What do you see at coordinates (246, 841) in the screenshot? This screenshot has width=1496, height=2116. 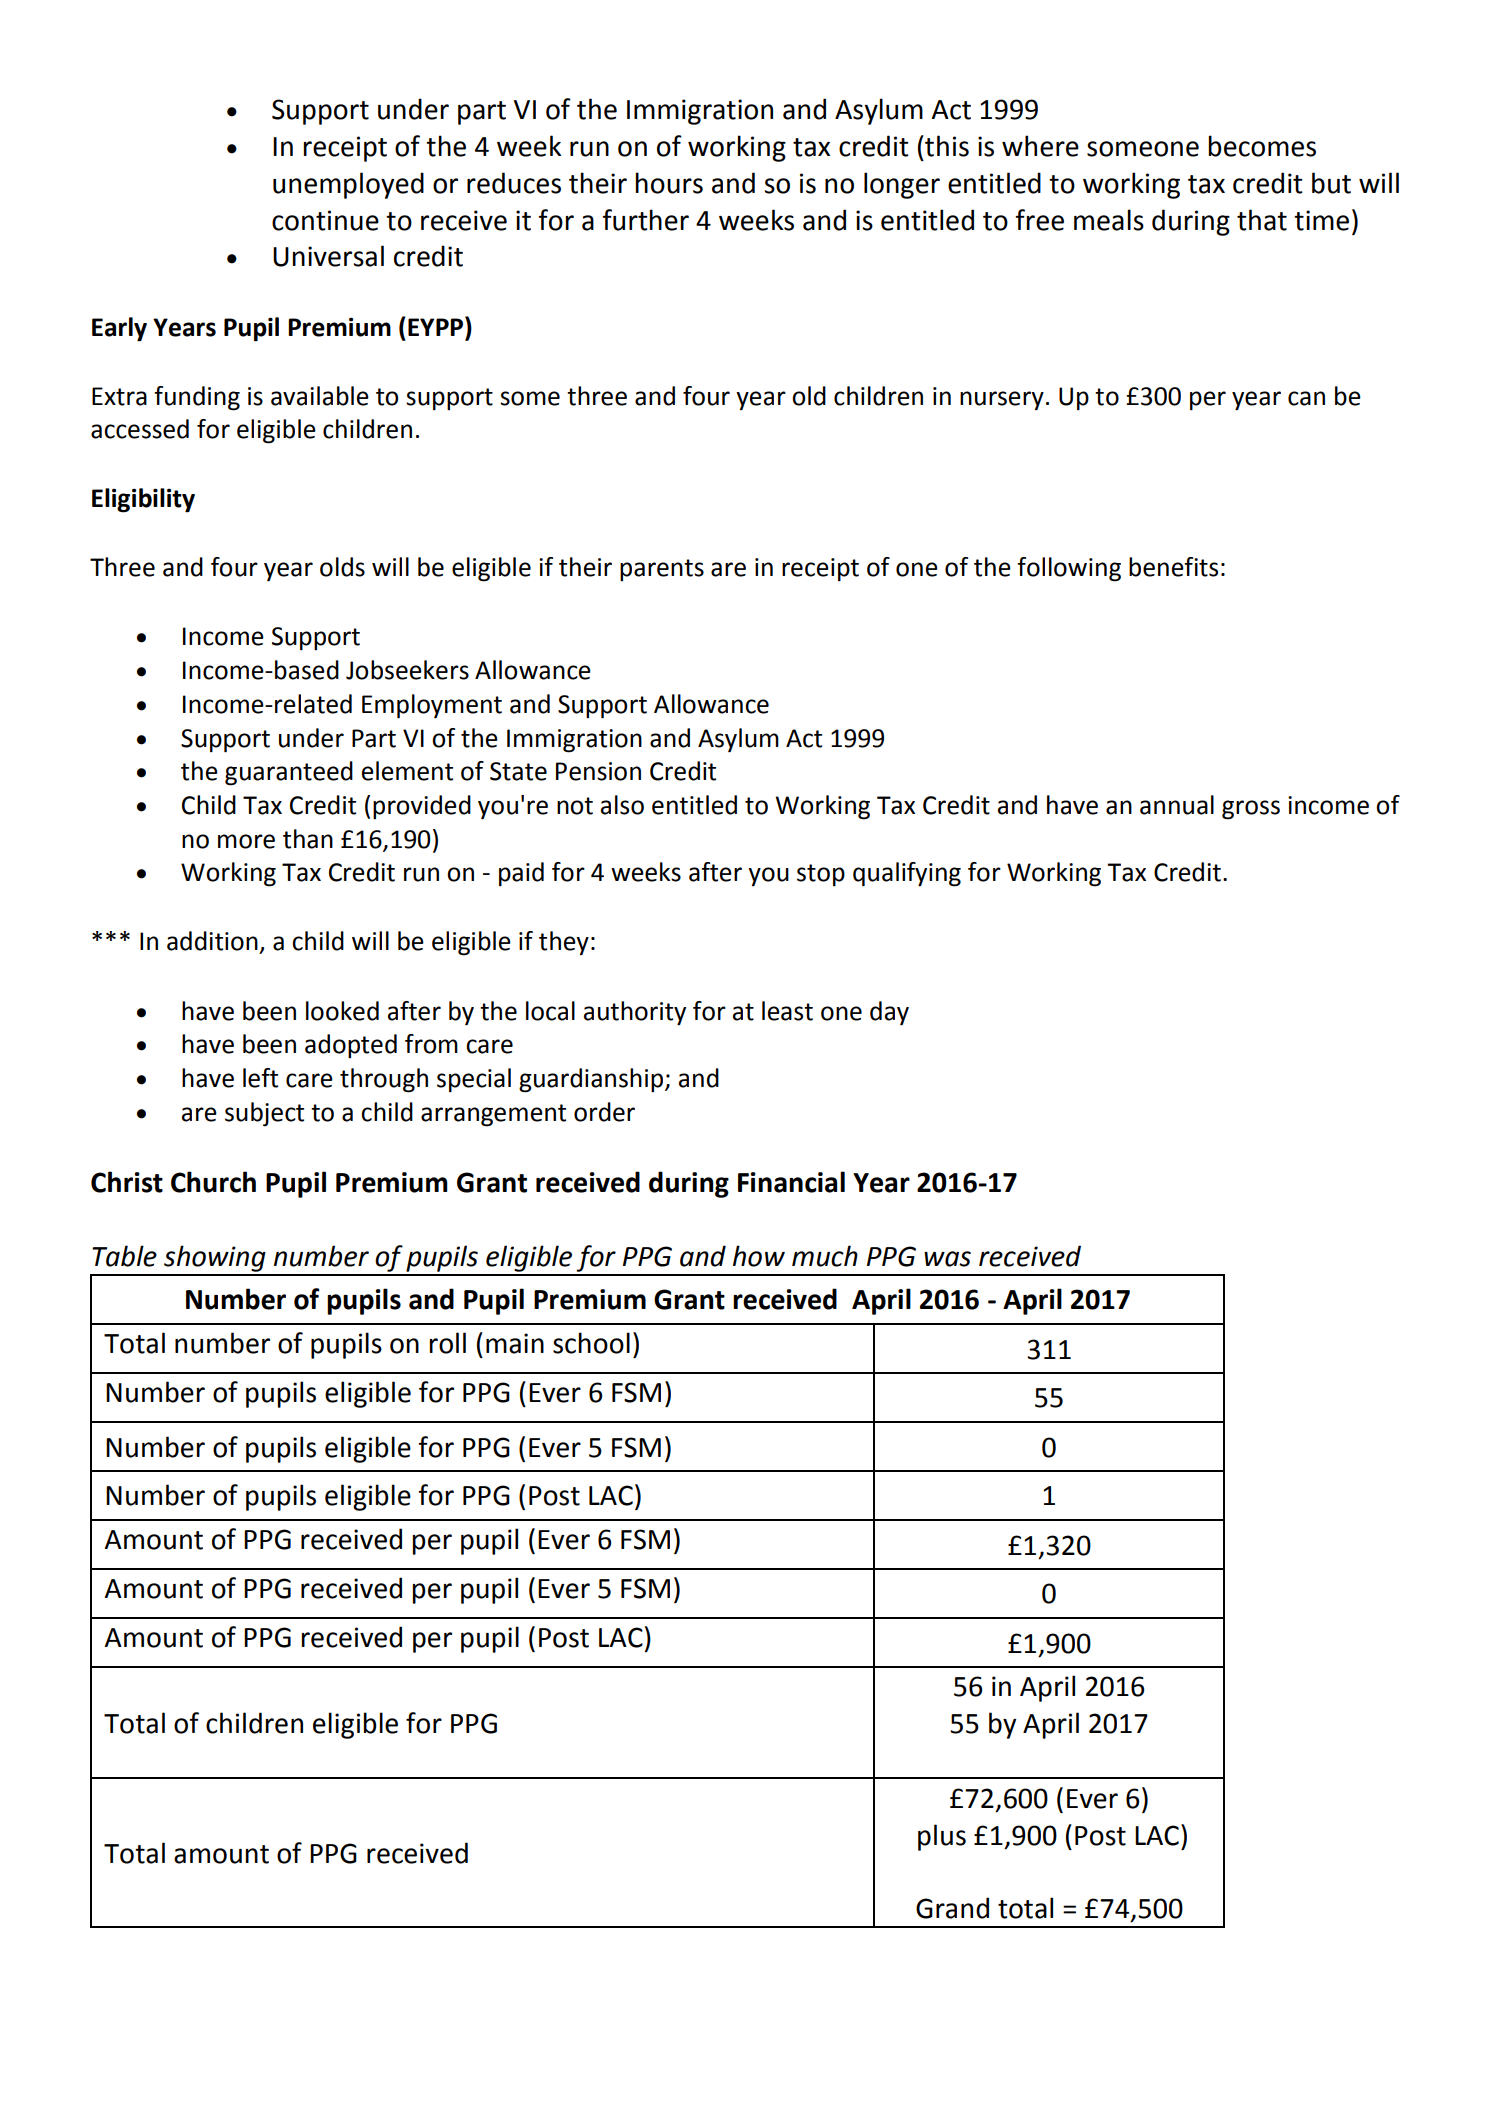 I see `more` at bounding box center [246, 841].
